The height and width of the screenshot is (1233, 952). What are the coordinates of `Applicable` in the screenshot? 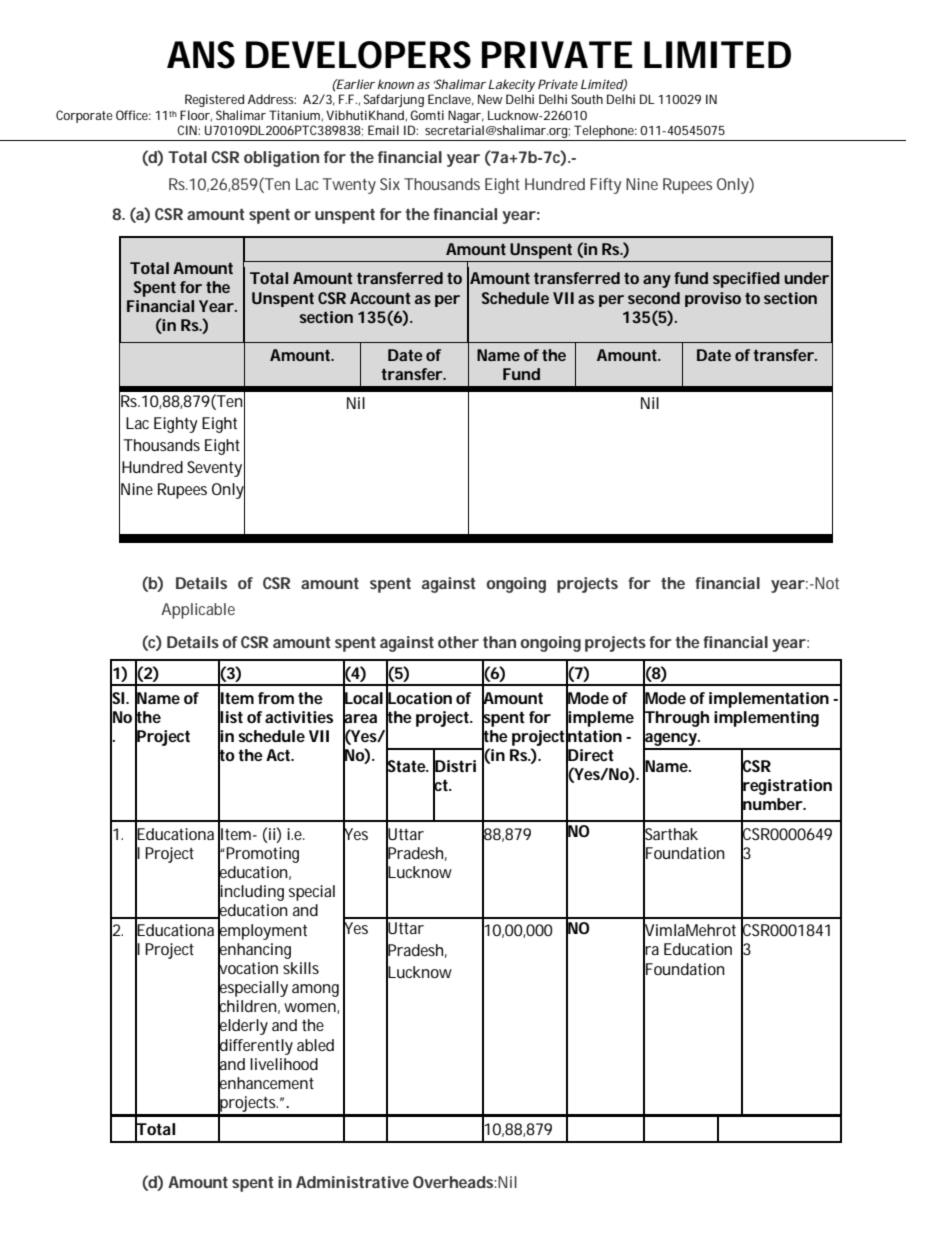 It's located at (198, 611).
